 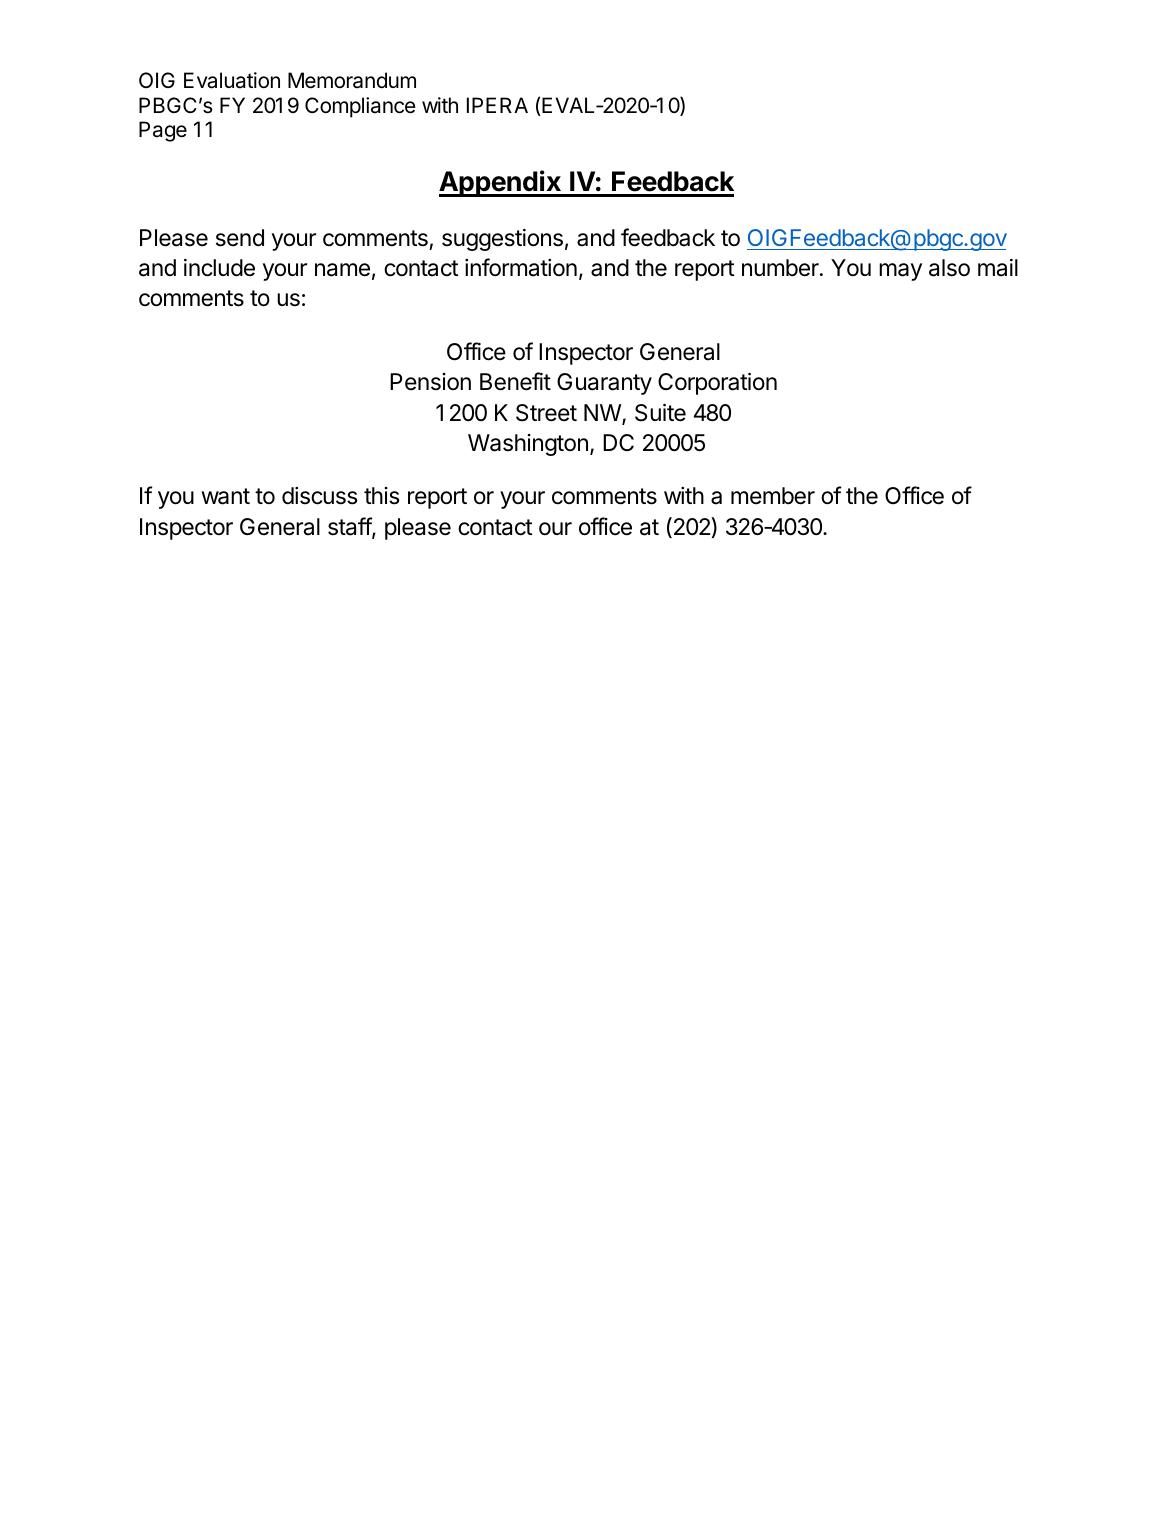 I want to click on Memorandum, so click(x=352, y=80).
